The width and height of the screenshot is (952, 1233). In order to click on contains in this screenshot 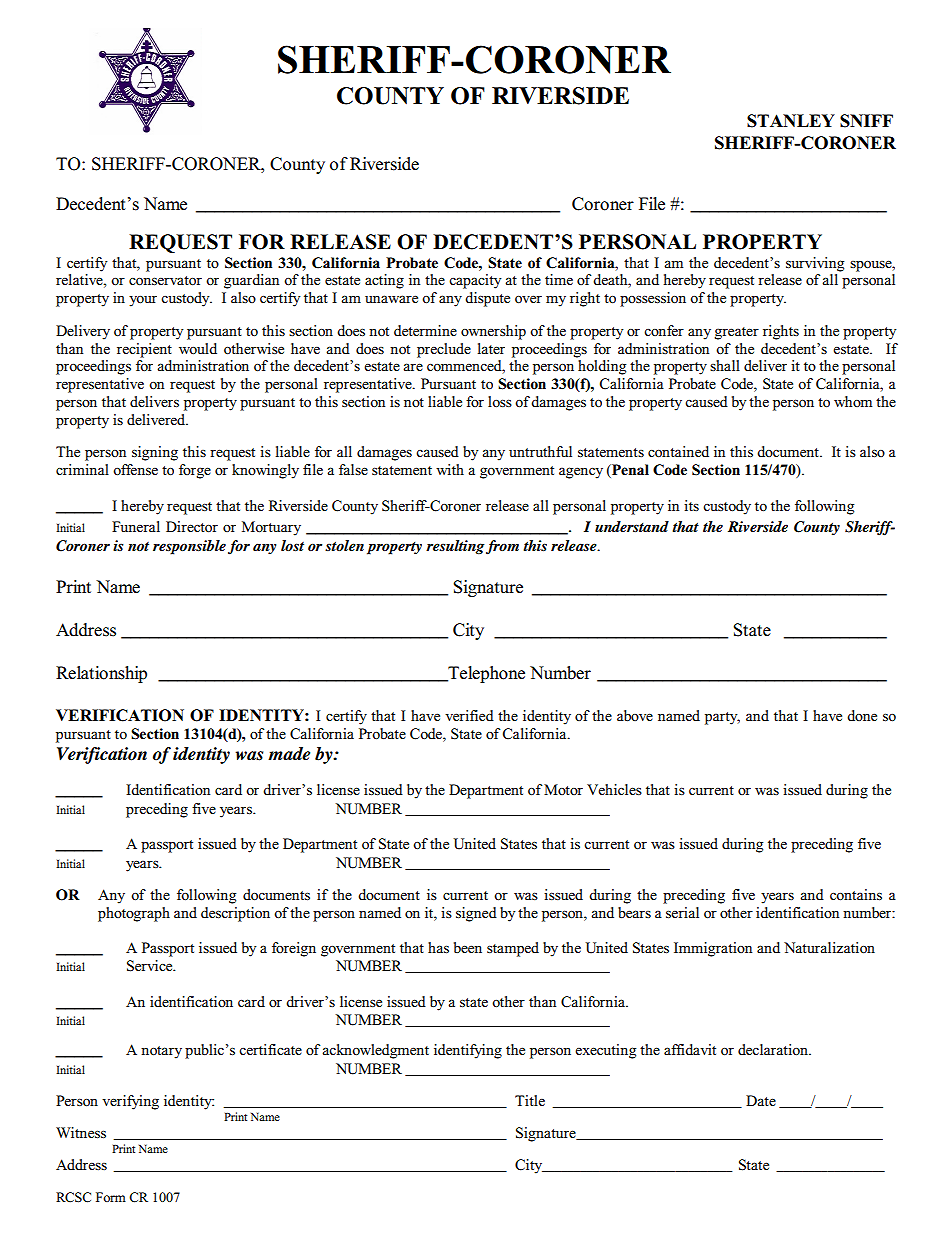, I will do `click(856, 894)`.
